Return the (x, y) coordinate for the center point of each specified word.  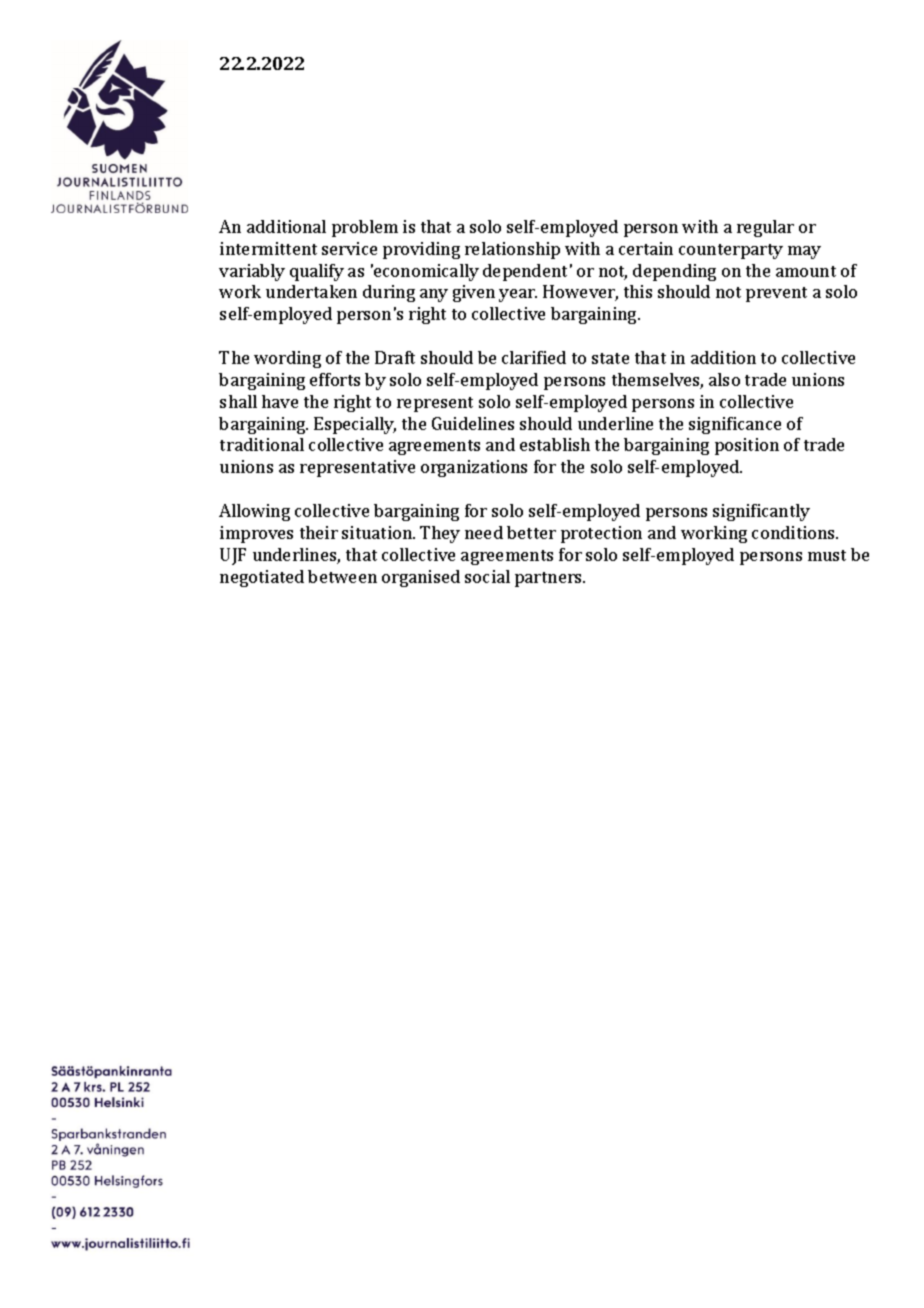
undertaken (311, 291)
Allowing (254, 512)
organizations (474, 468)
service (349, 248)
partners (550, 579)
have (280, 401)
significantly (761, 512)
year (518, 295)
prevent (776, 294)
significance (735, 425)
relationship (512, 250)
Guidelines (473, 423)
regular (765, 228)
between (342, 576)
